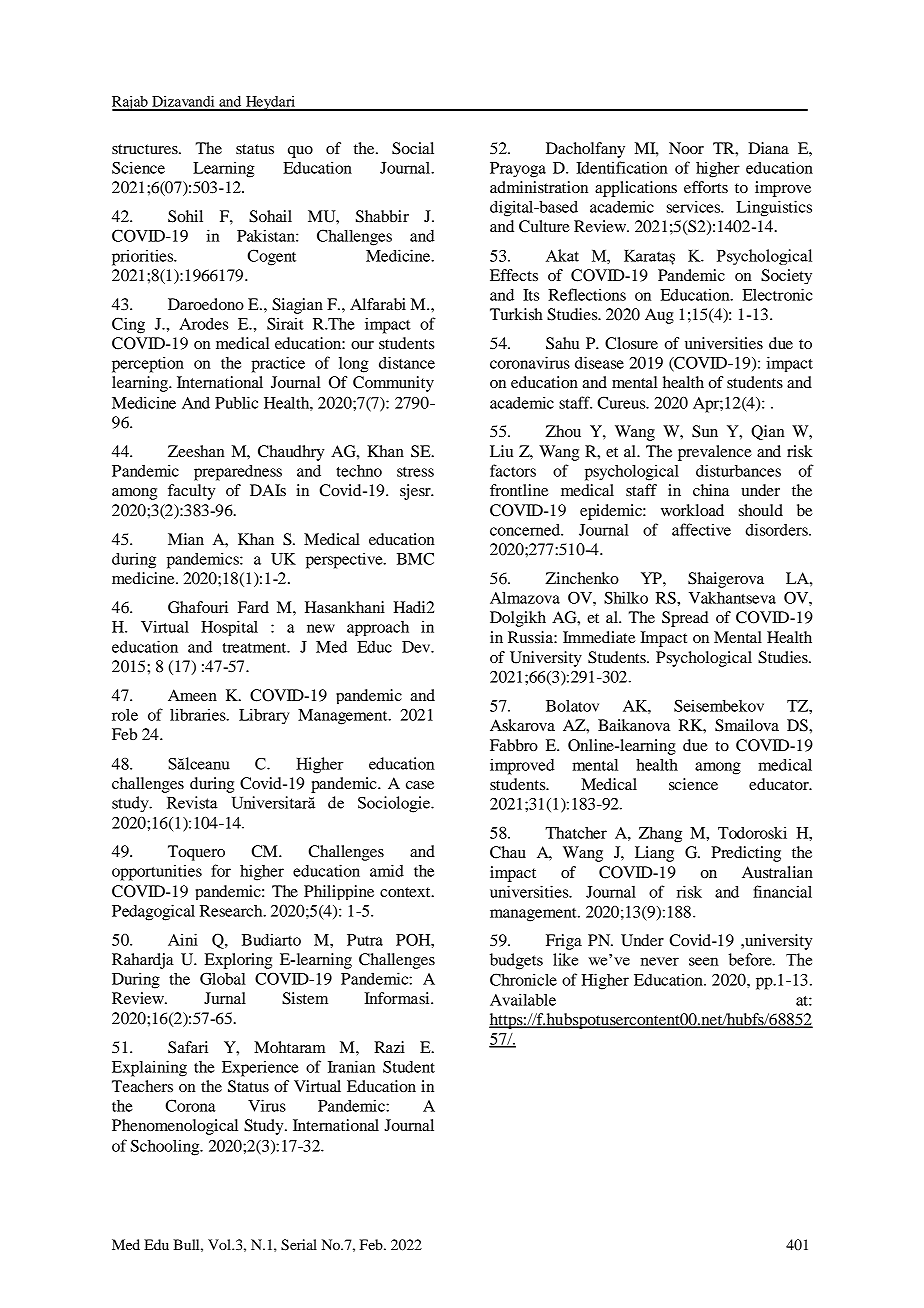  I want to click on BMC, so click(415, 558).
